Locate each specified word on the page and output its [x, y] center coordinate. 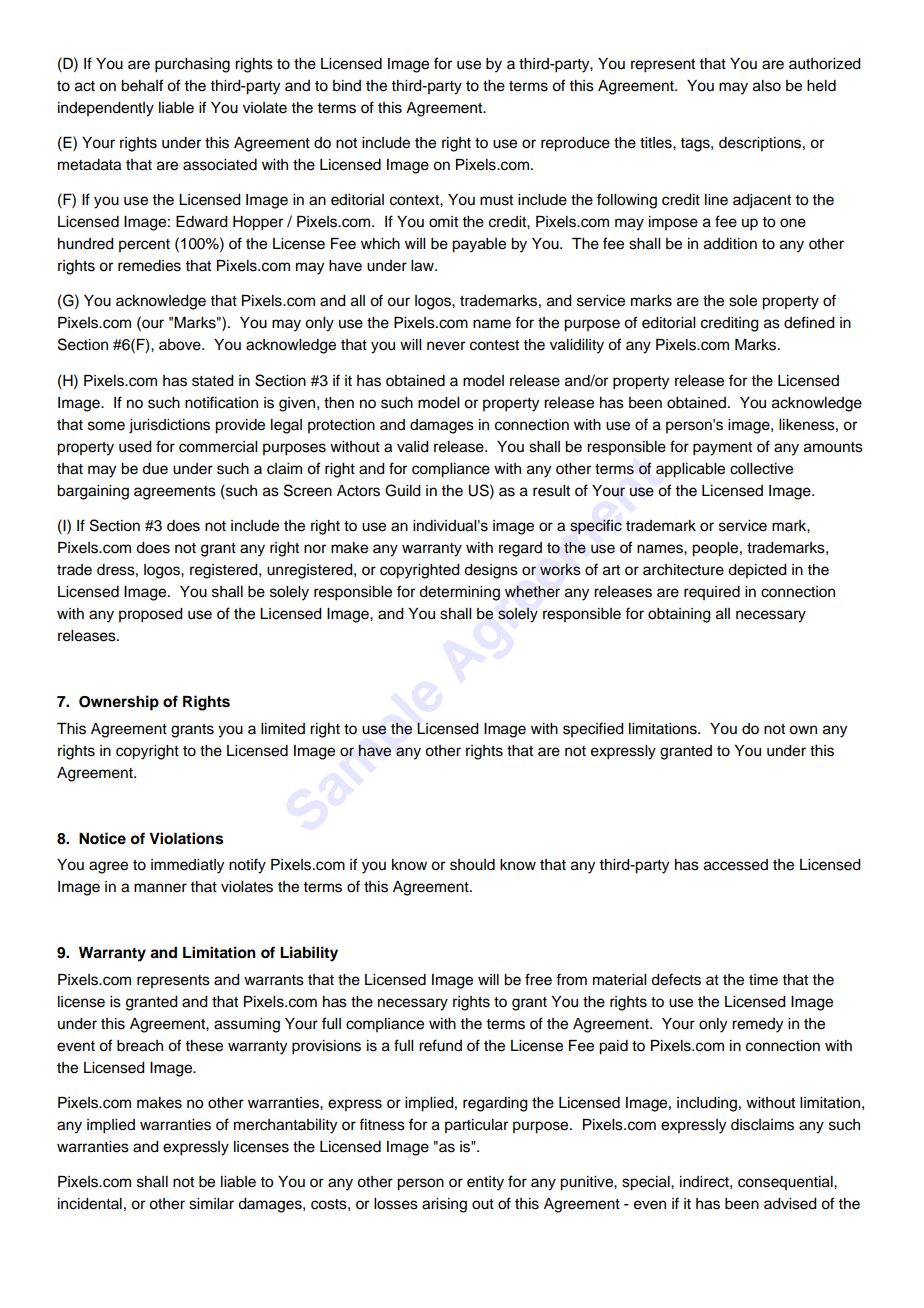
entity [485, 1183]
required [712, 593]
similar [211, 1204]
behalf [142, 85]
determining [459, 593]
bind [347, 86]
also [767, 86]
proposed [151, 615]
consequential [786, 1183]
